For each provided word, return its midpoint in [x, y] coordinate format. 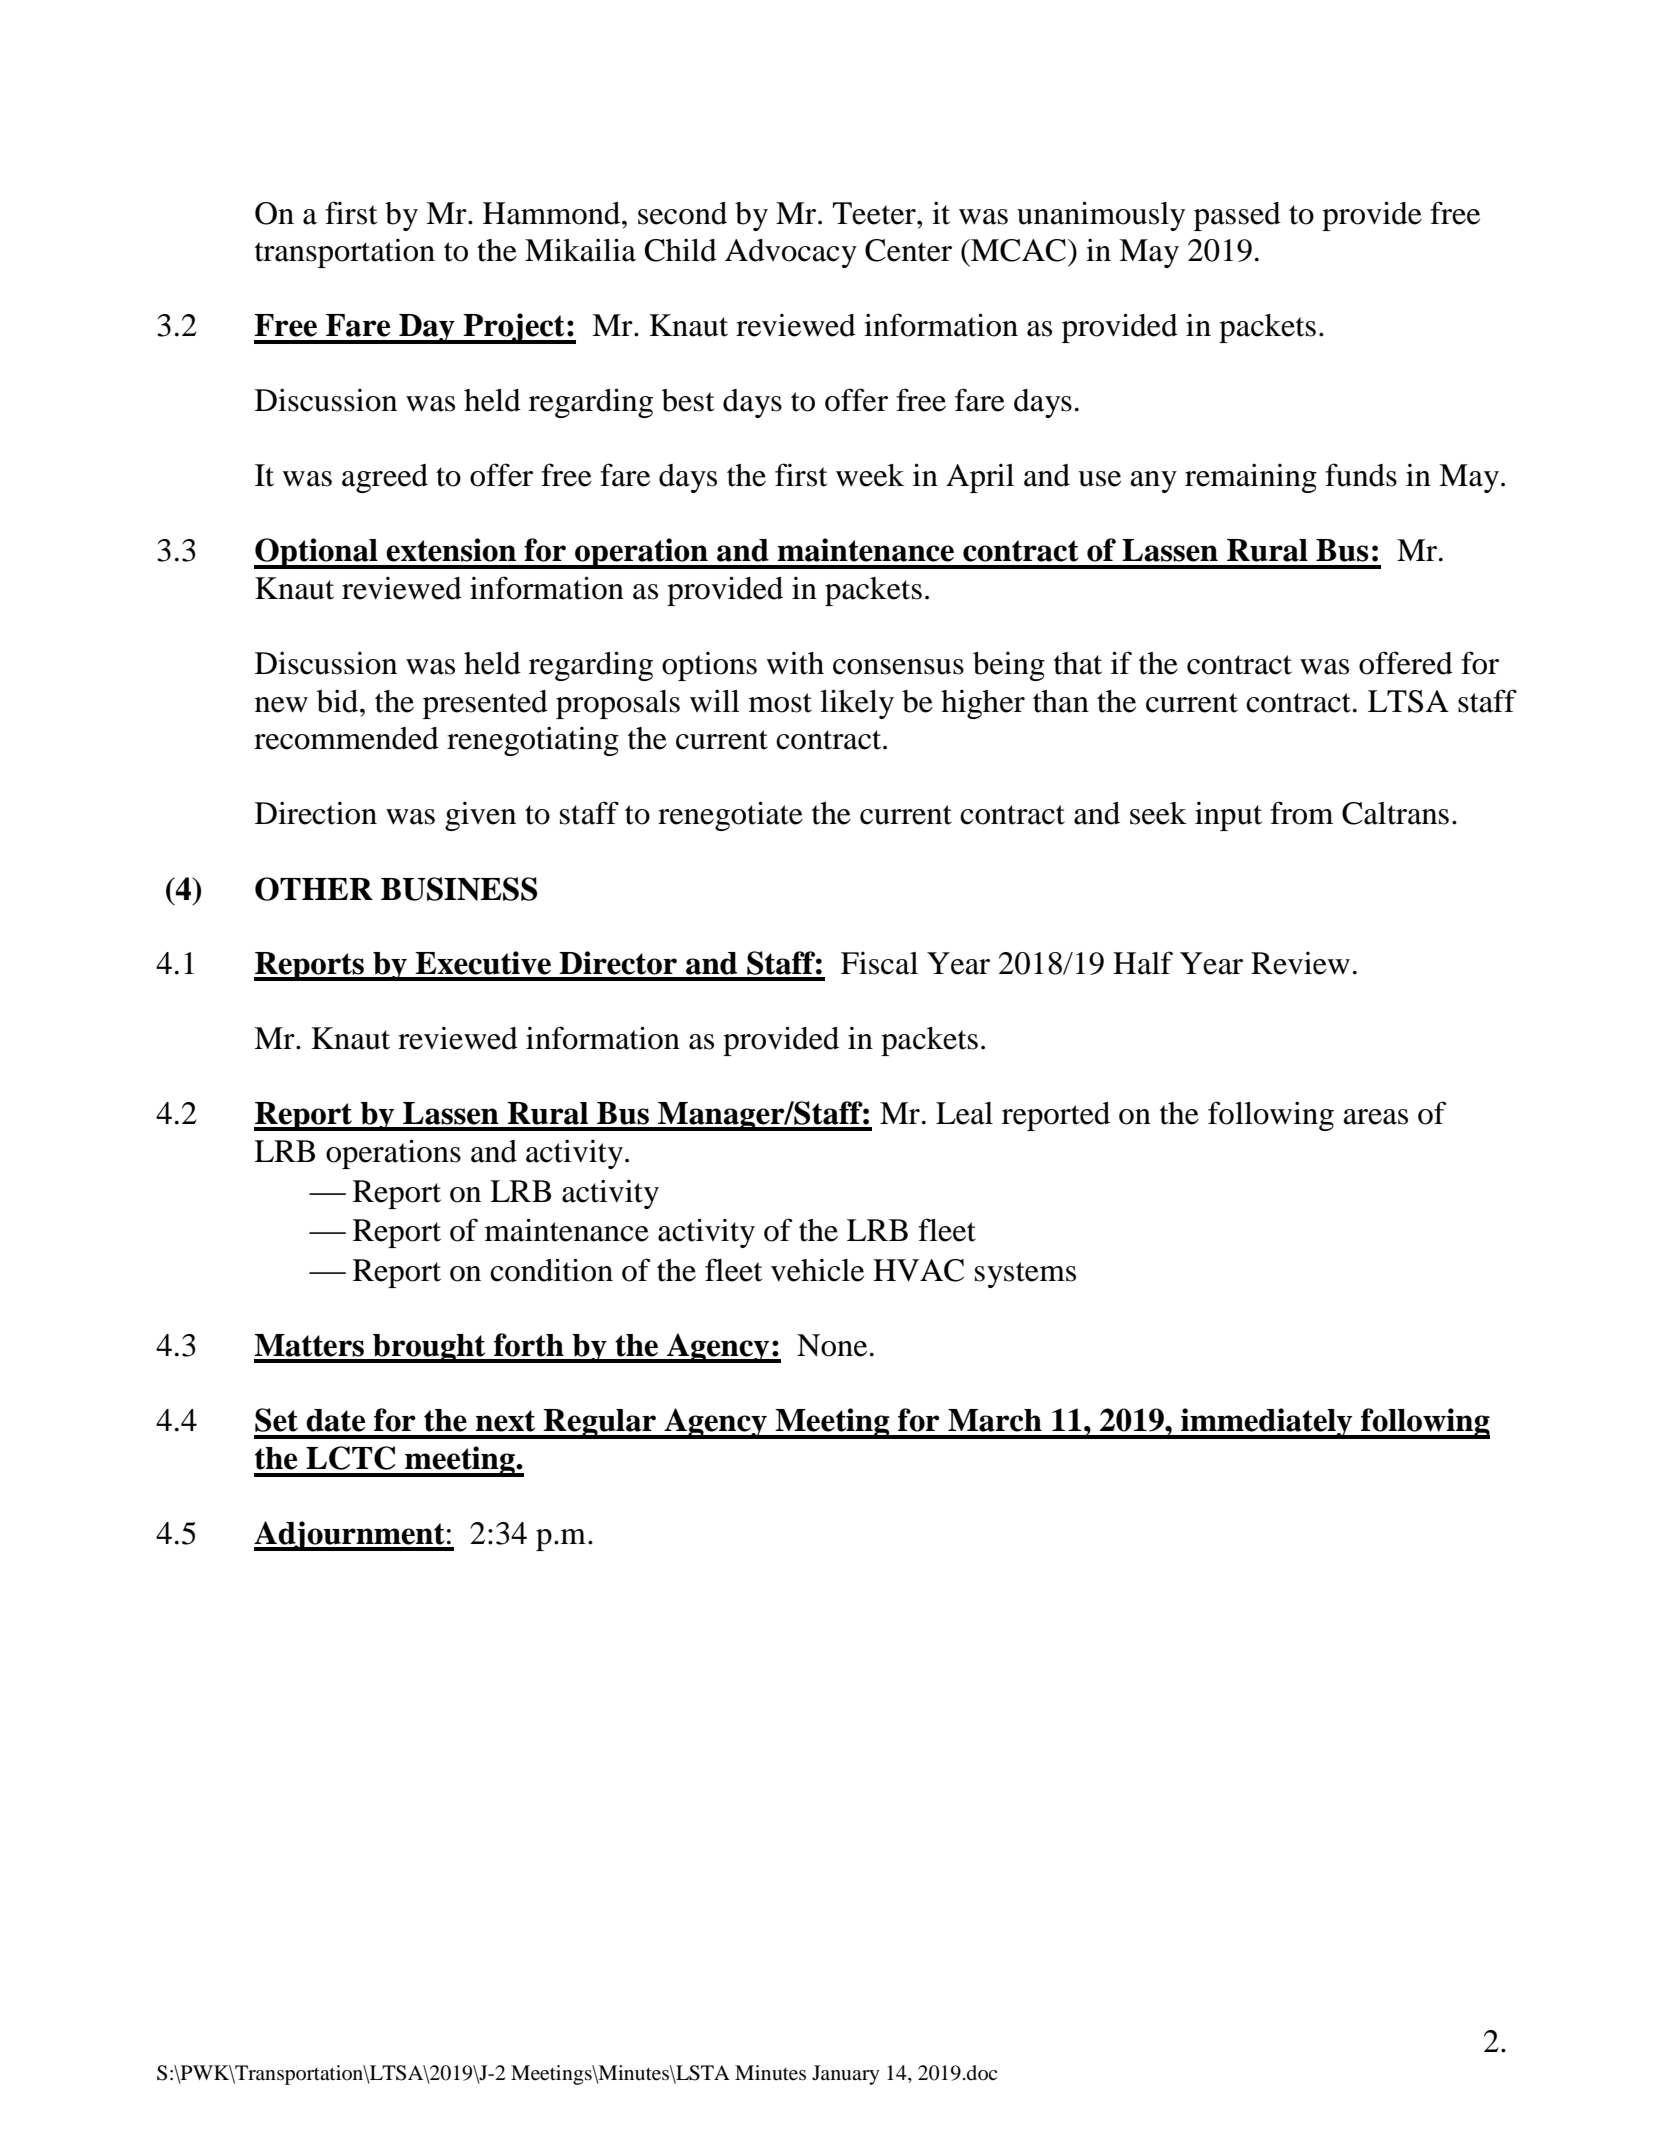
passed [1237, 216]
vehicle [817, 1270]
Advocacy [791, 253]
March [995, 1420]
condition [551, 1270]
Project [514, 328]
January [846, 2075]
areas [1375, 1117]
